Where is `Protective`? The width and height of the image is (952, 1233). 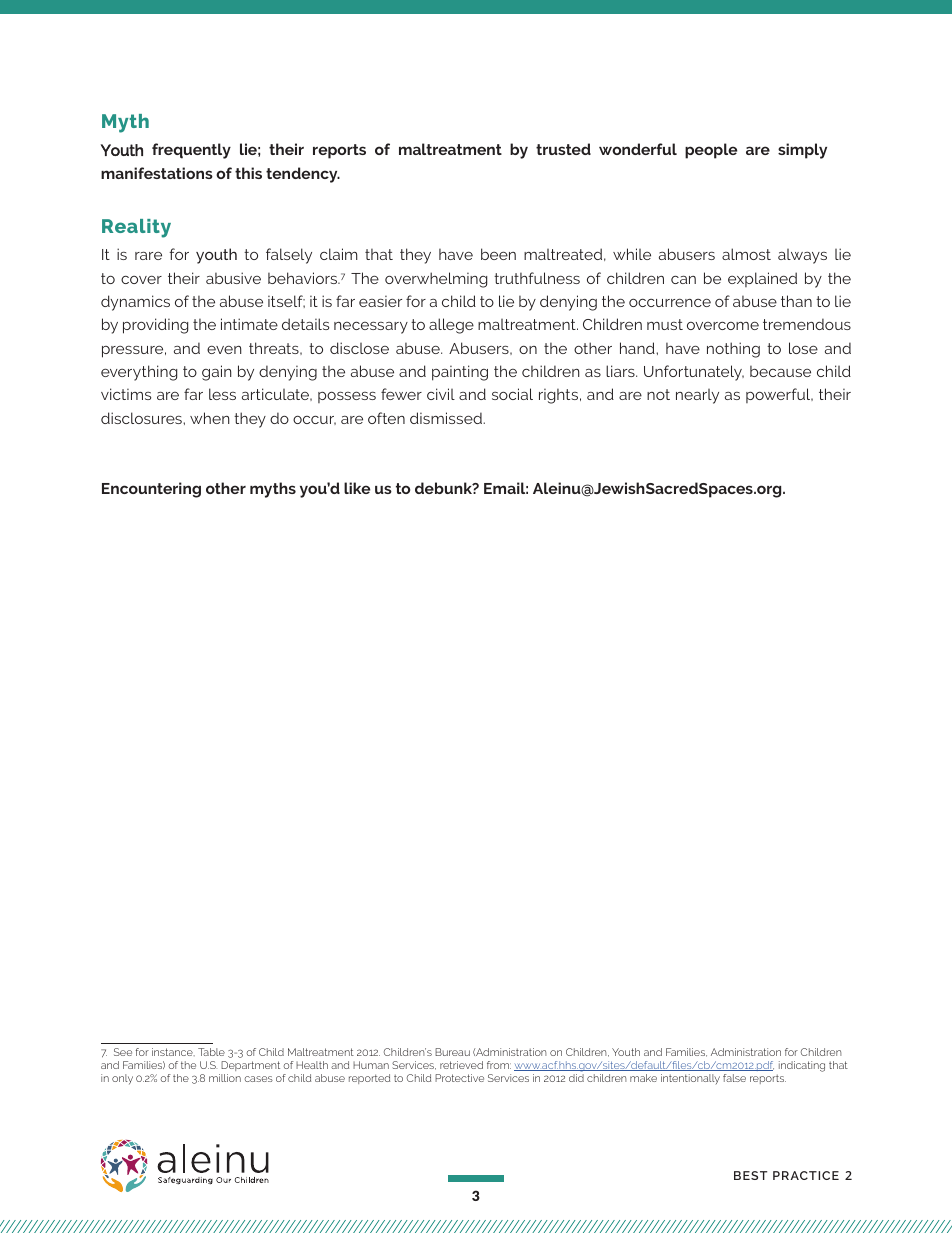
Protective is located at coordinates (459, 1078).
